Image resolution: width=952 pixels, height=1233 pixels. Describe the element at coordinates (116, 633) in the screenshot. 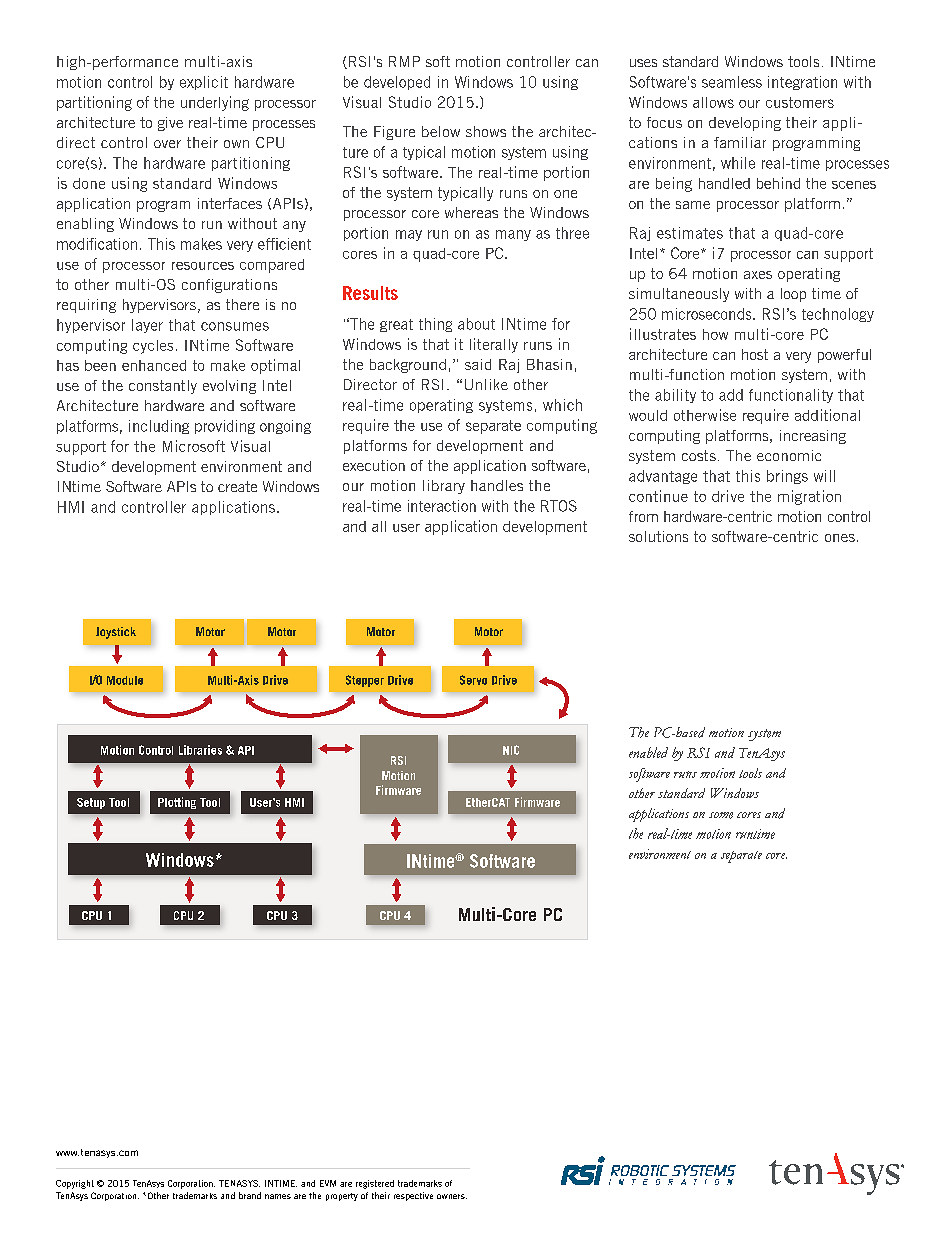

I see `Joystick` at that location.
